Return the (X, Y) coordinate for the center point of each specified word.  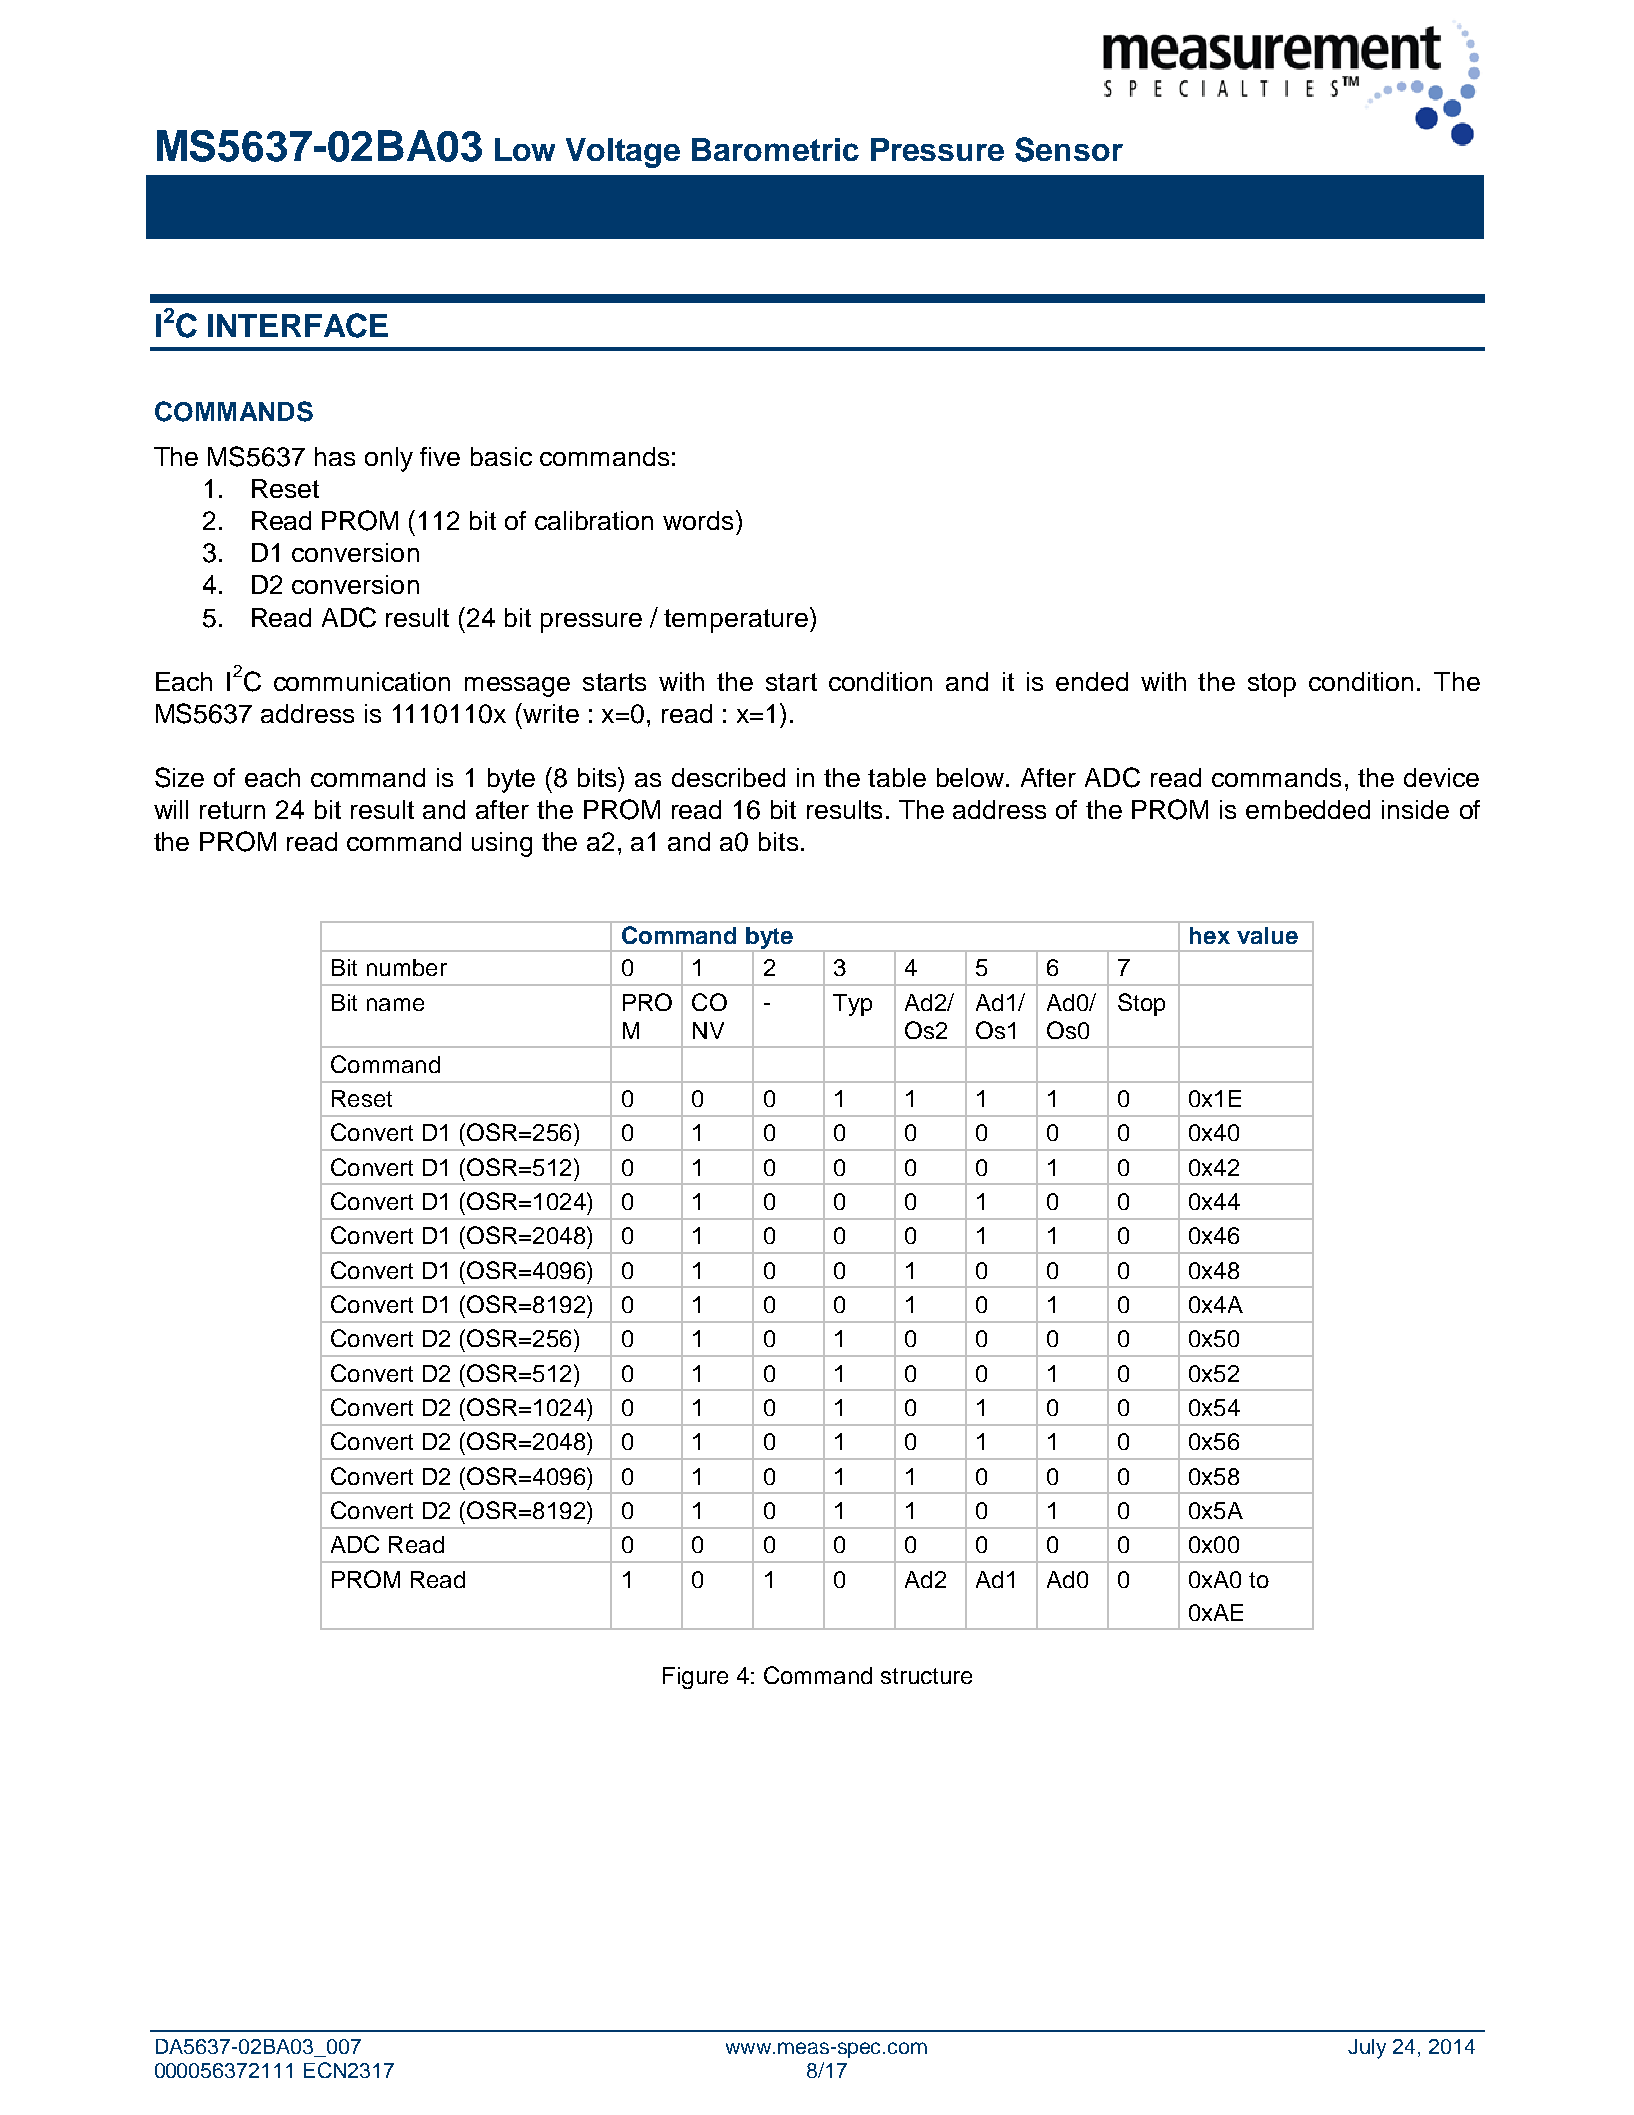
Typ (852, 1005)
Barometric (775, 149)
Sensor (1069, 149)
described (728, 777)
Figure (695, 1678)
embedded (1308, 809)
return (232, 810)
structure (926, 1676)
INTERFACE (298, 325)
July (1367, 2049)
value (1267, 935)
